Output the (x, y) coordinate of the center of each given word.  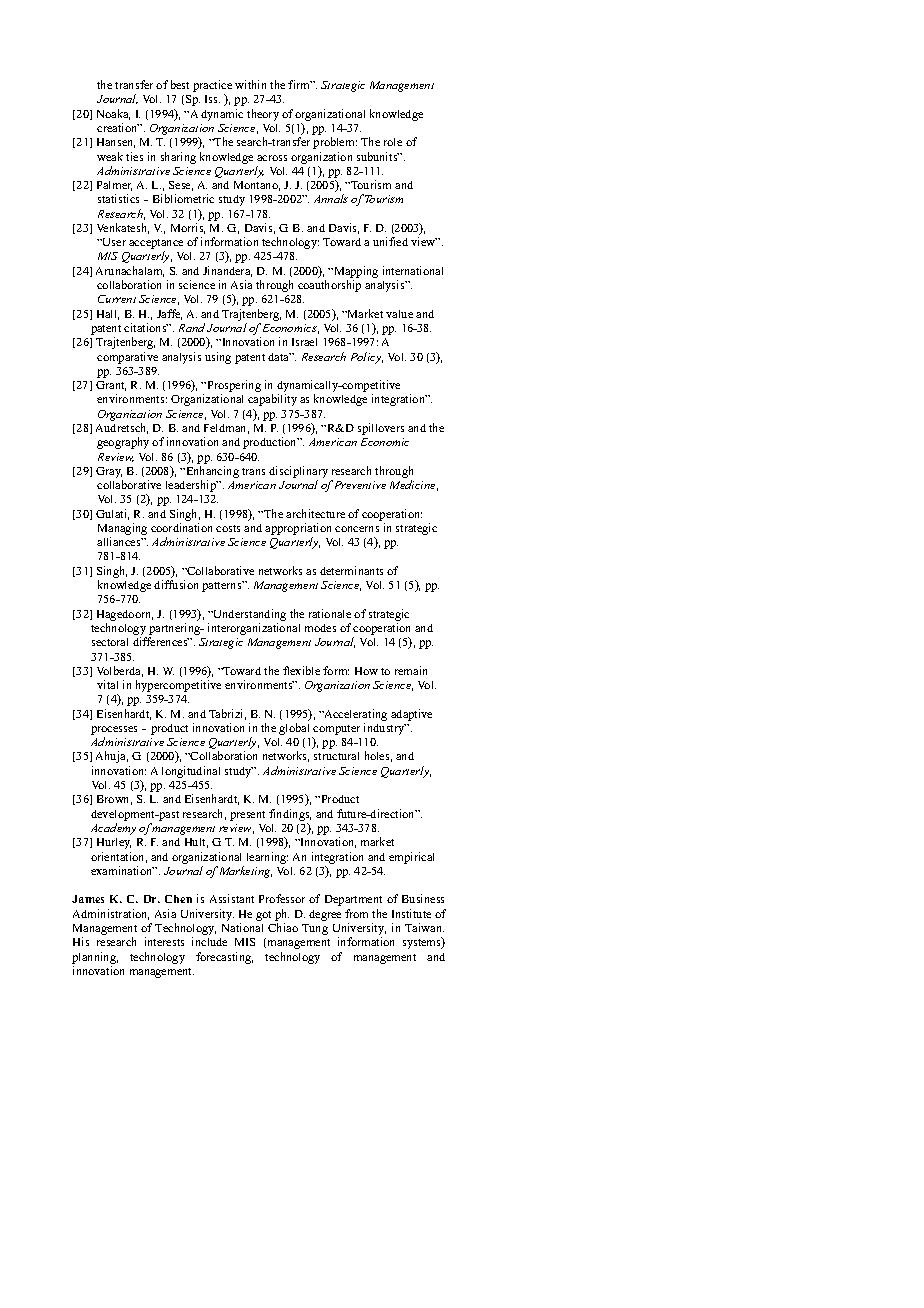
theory (263, 115)
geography (123, 443)
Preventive (360, 485)
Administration (111, 914)
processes (114, 732)
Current (117, 299)
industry (385, 729)
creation (118, 127)
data (279, 357)
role (393, 142)
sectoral (110, 642)
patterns (223, 586)
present (247, 816)
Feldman (226, 429)
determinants (351, 570)
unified (390, 241)
